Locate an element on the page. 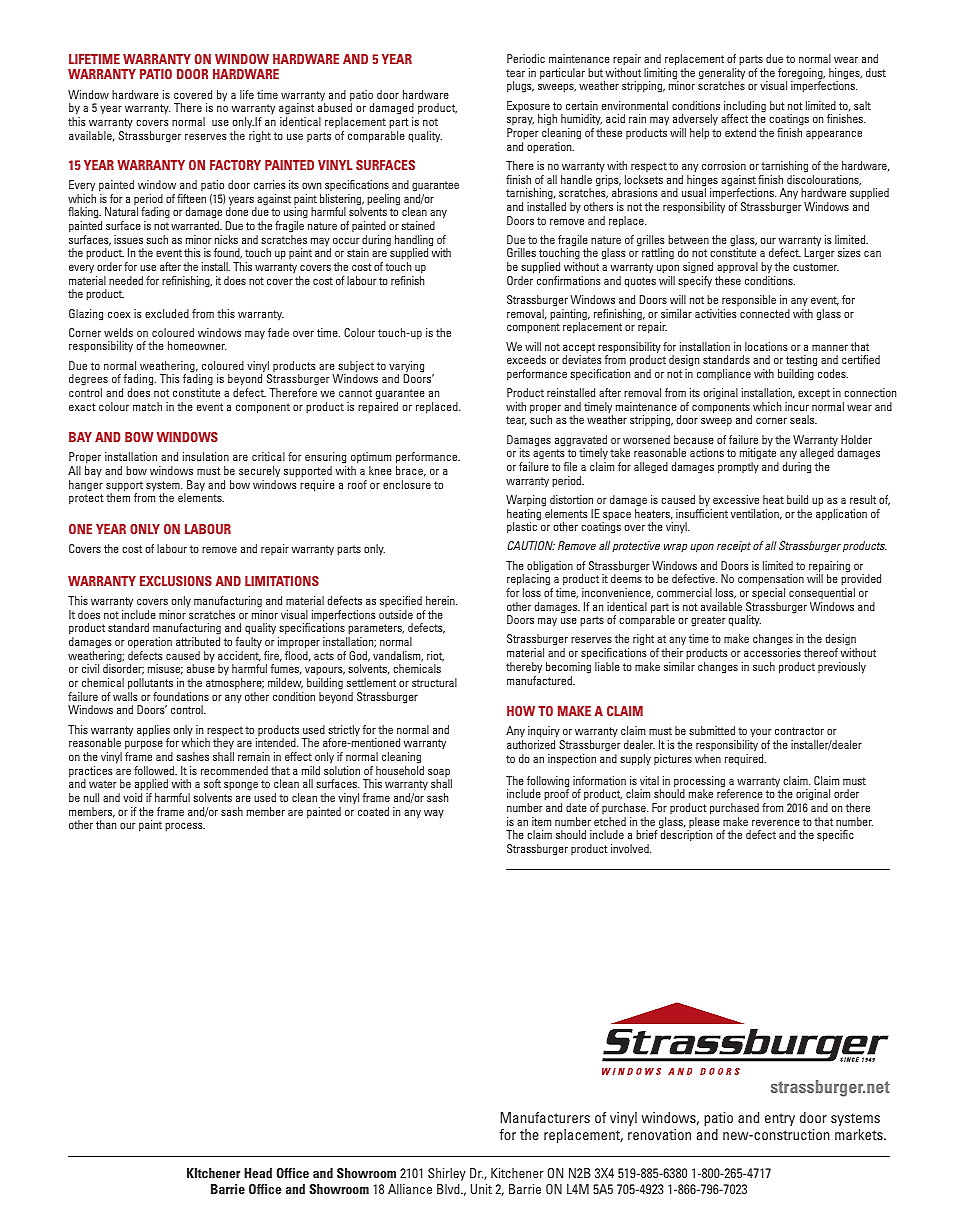 This page has height=1232, width=958. spray is located at coordinates (520, 122).
